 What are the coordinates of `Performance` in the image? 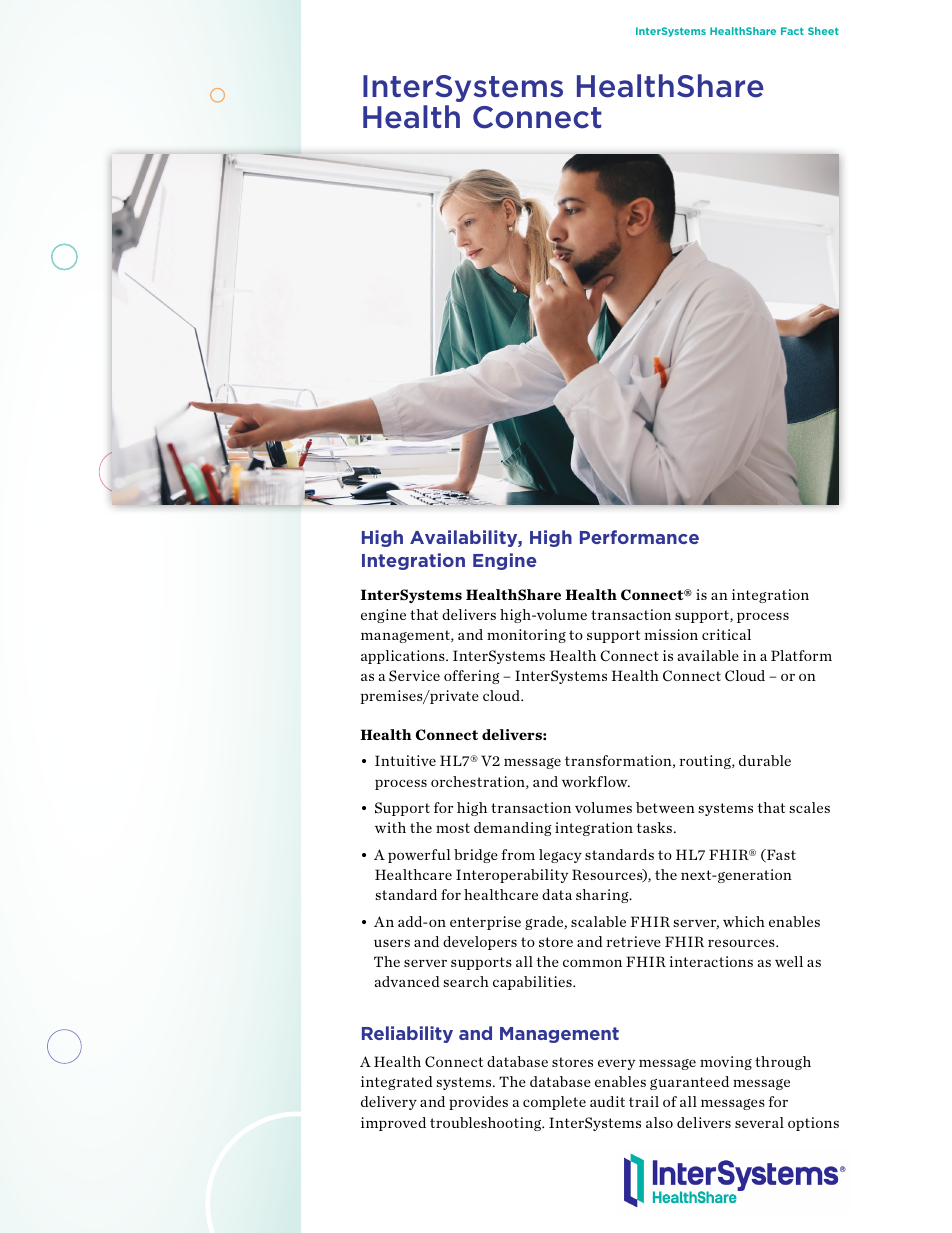 It's located at (639, 537).
